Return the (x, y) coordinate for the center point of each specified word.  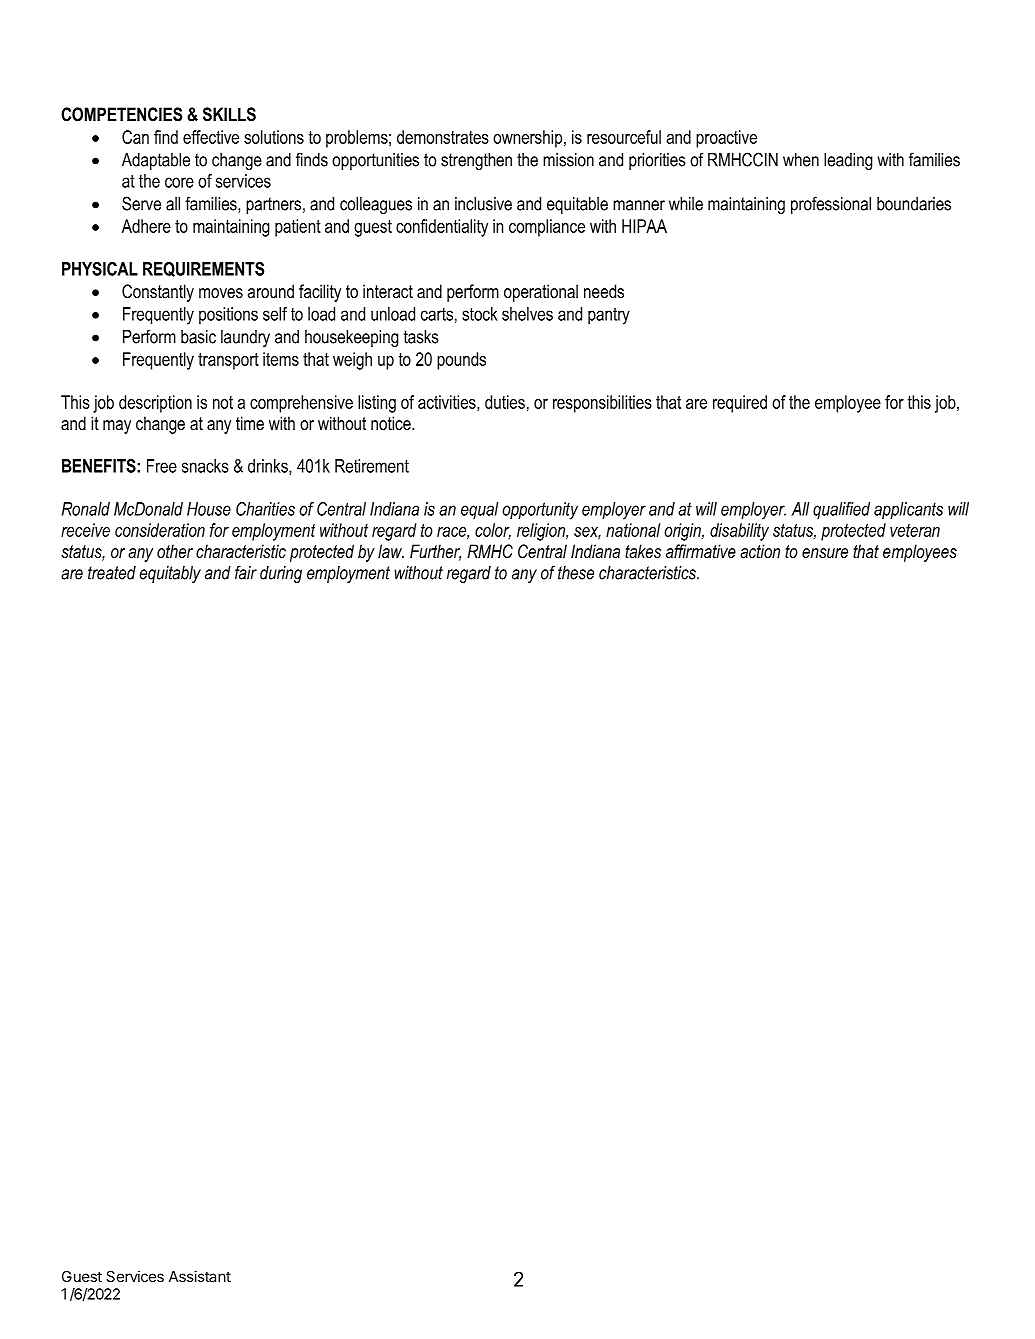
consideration (160, 530)
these (576, 573)
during (281, 574)
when (801, 160)
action (760, 551)
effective (211, 137)
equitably (170, 574)
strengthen (476, 161)
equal (479, 510)
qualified (841, 510)
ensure (825, 553)
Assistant (200, 1276)
